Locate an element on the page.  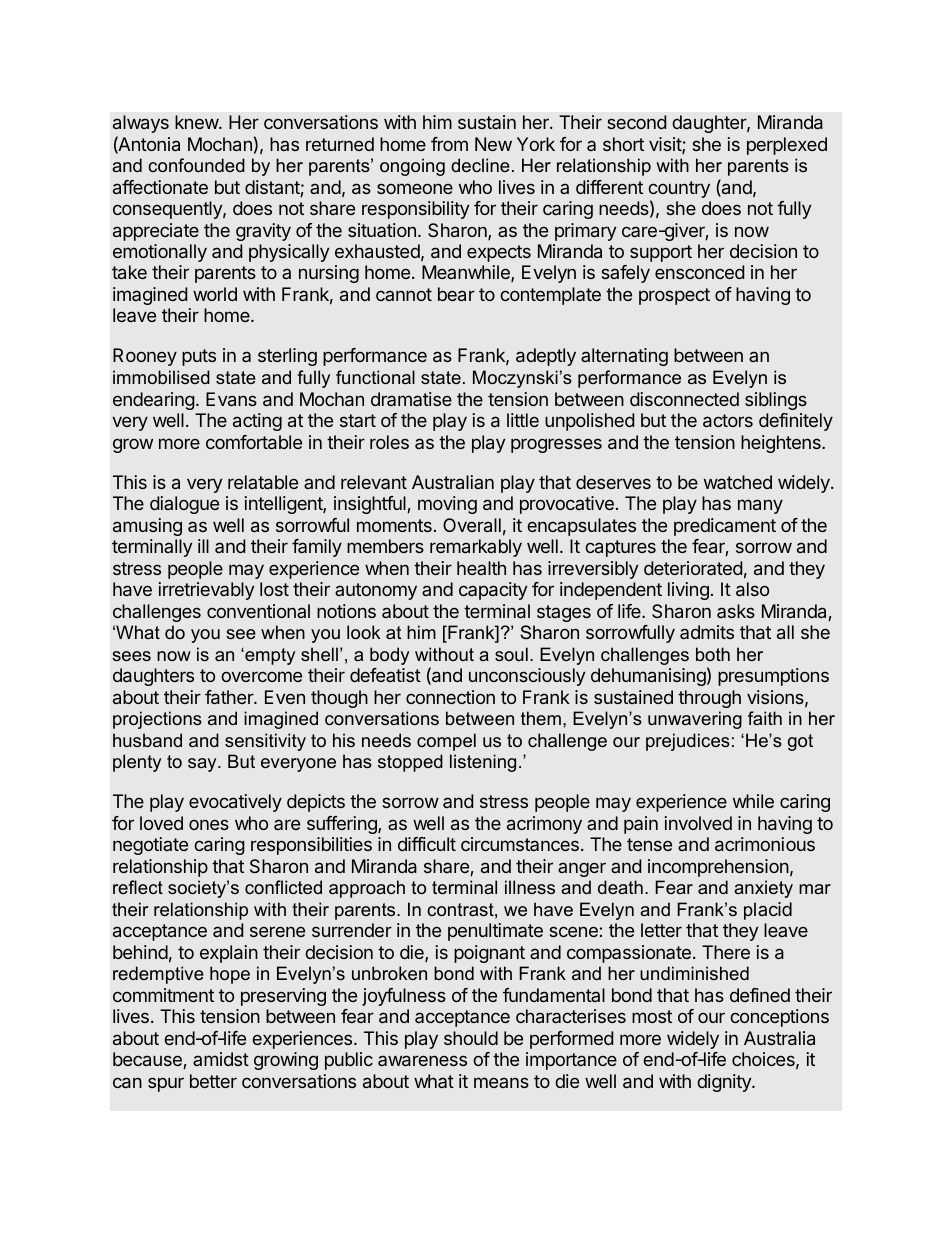
confounded is located at coordinates (196, 165).
